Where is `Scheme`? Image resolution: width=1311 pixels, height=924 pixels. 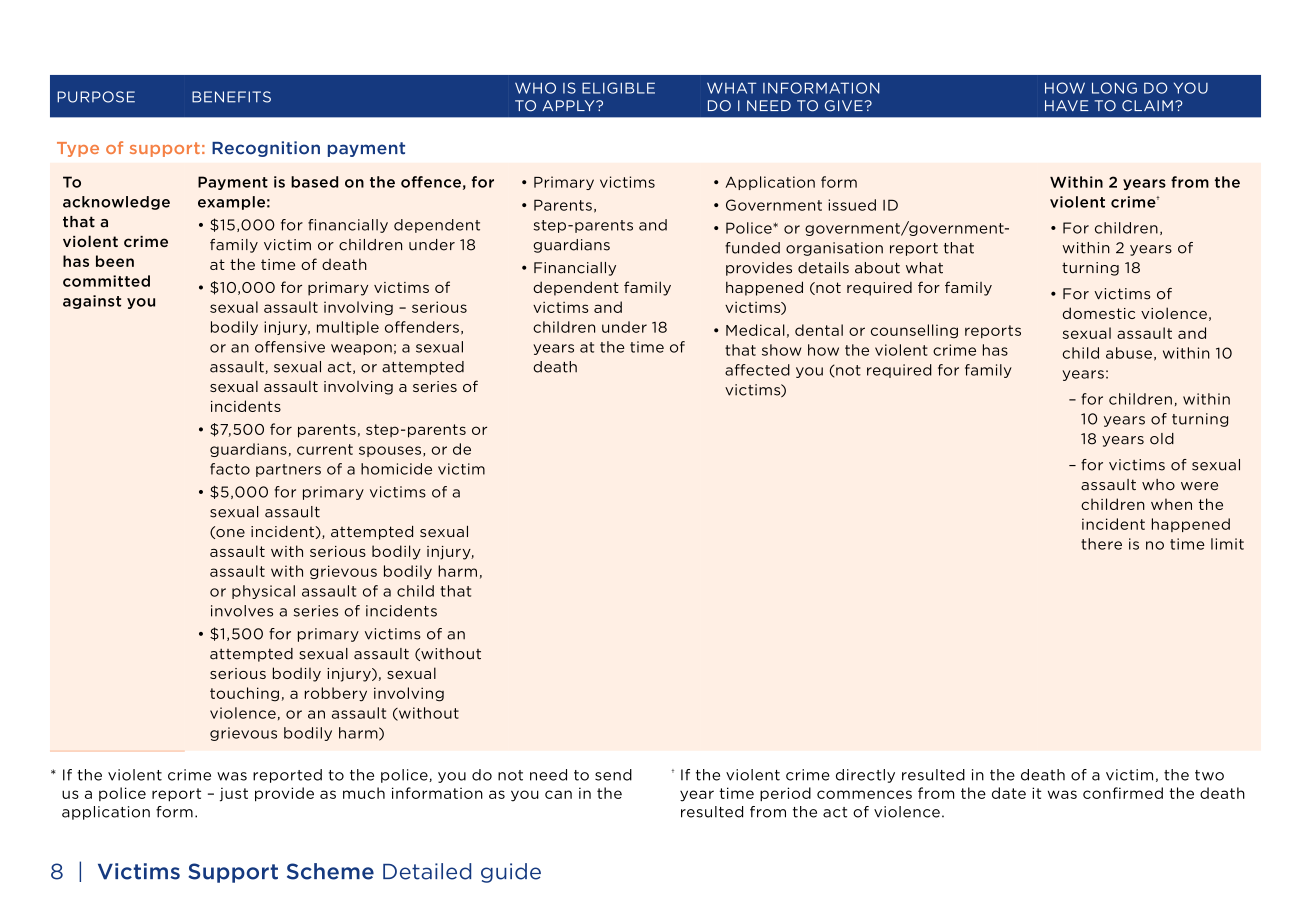
Scheme is located at coordinates (330, 871).
